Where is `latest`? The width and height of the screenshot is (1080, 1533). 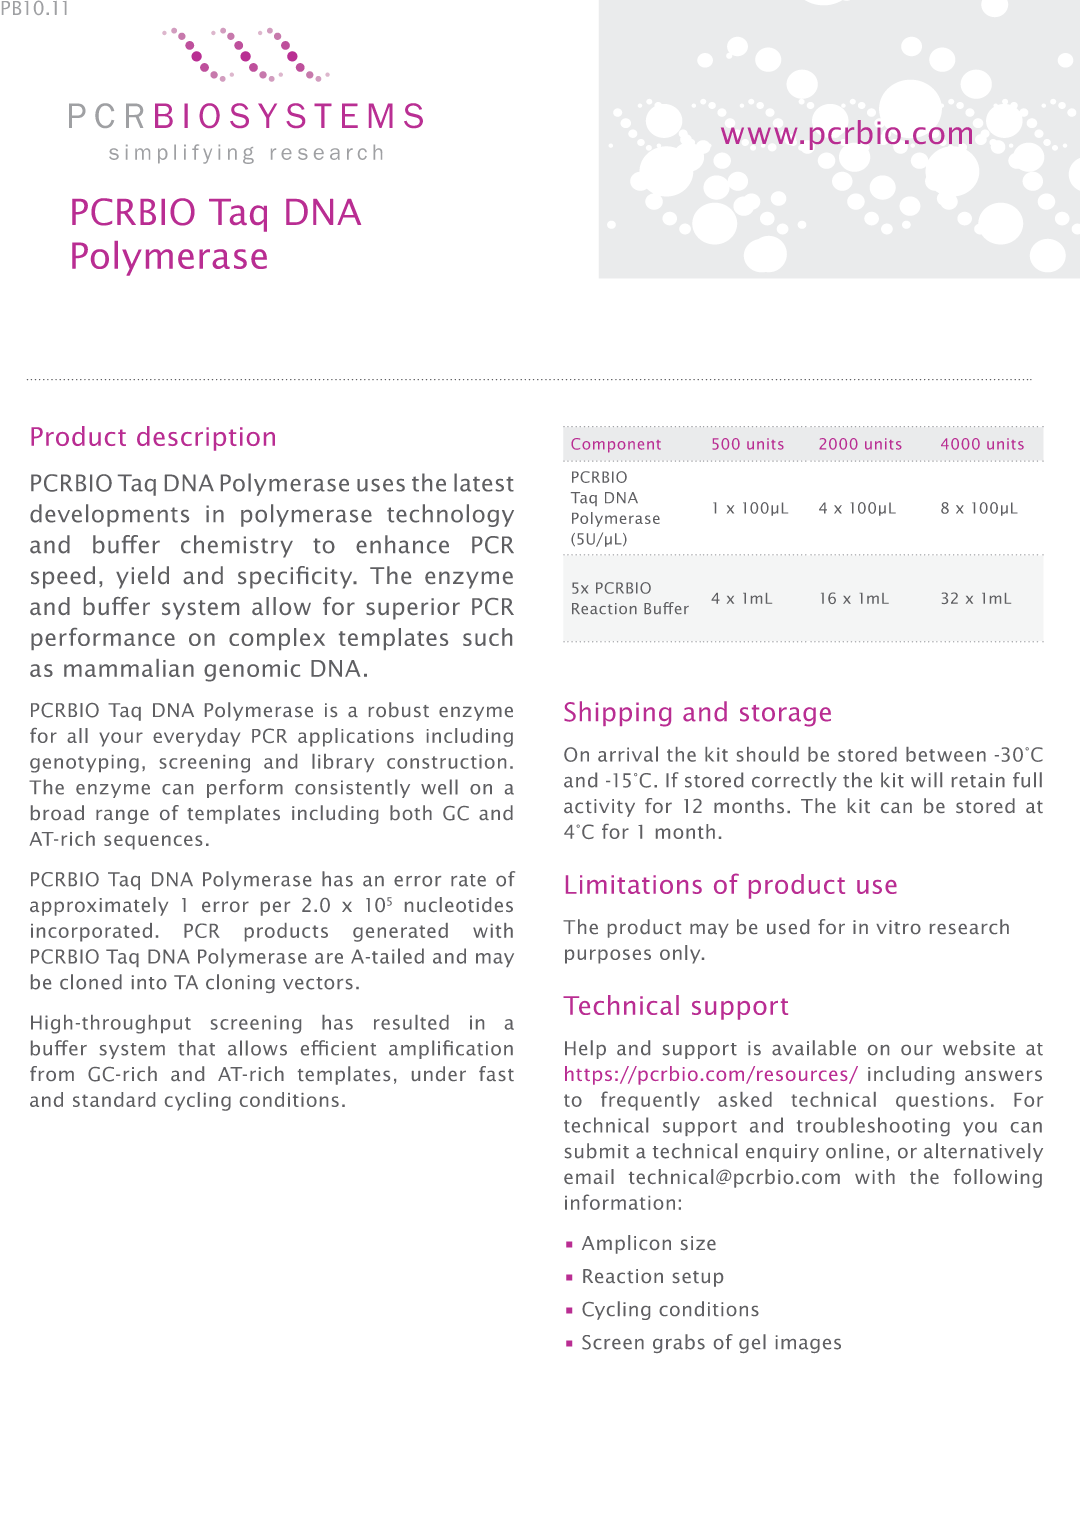 latest is located at coordinates (484, 482).
